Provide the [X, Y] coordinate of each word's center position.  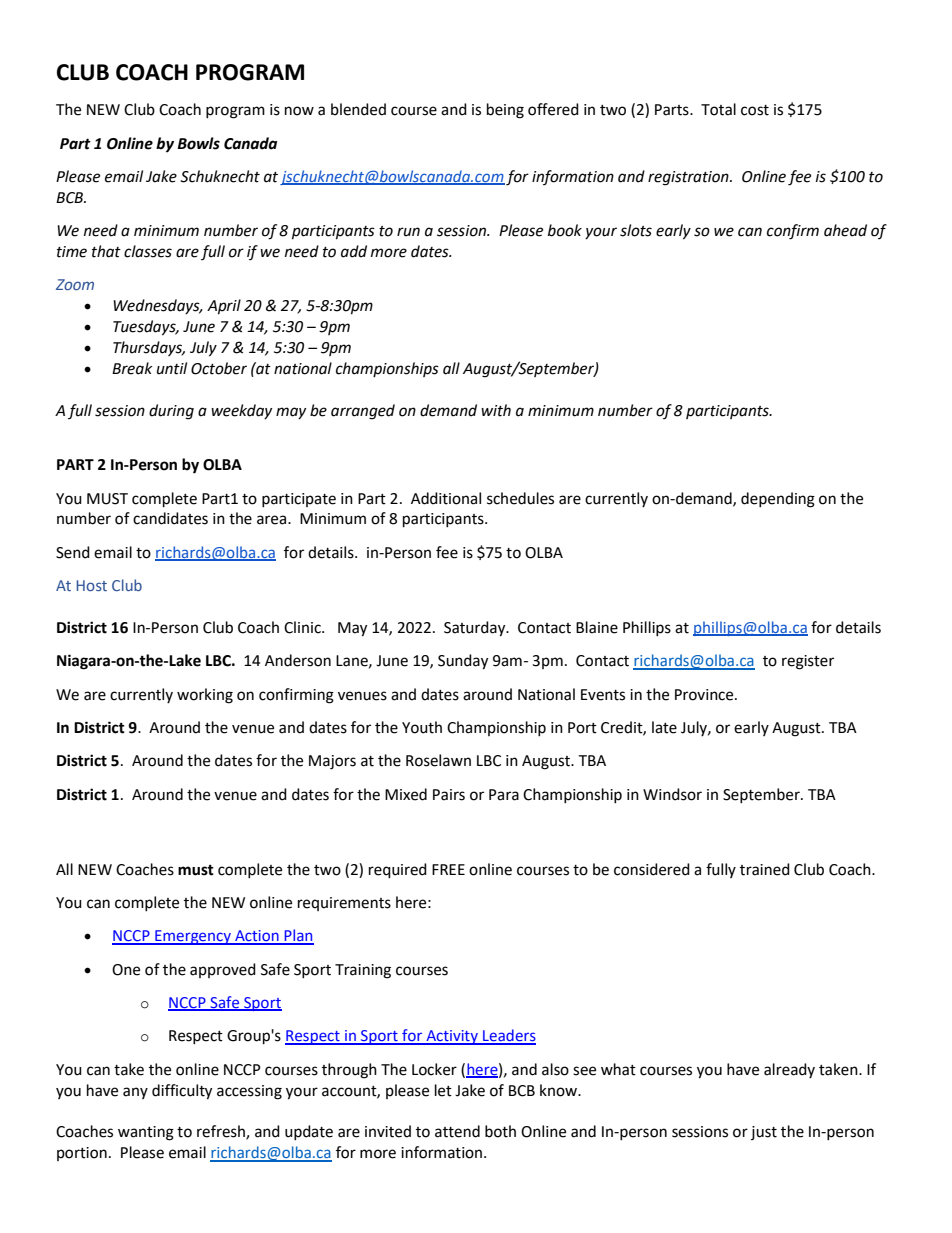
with [496, 410]
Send [73, 552]
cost [755, 110]
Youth [422, 727]
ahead [845, 230]
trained [765, 869]
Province [705, 695]
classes [148, 251]
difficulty [182, 1092]
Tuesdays [145, 328]
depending [778, 500]
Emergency [193, 937]
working [205, 696]
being [505, 111]
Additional [446, 498]
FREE [448, 869]
